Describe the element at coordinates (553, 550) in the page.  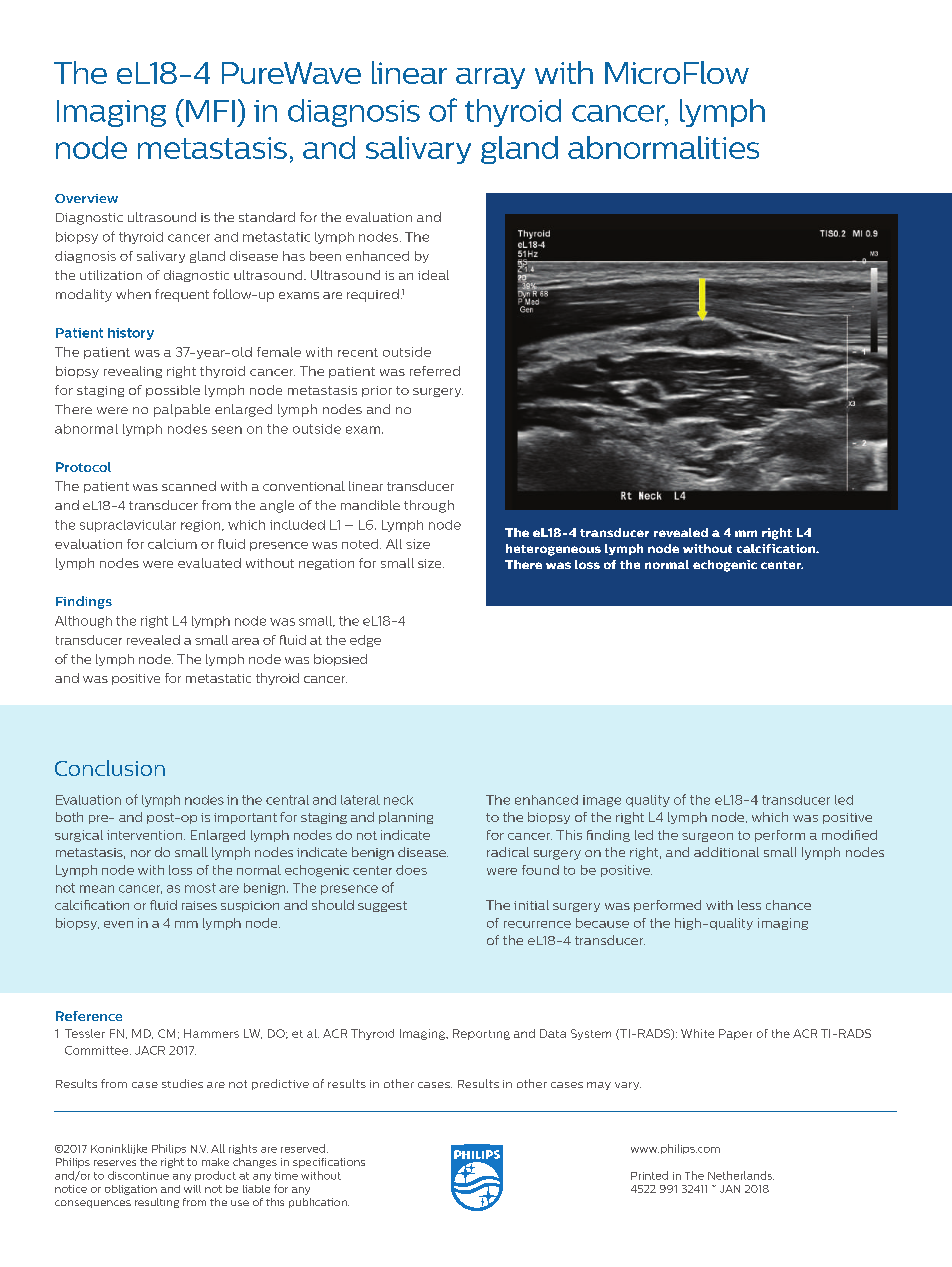
I see `heterogeneous` at that location.
